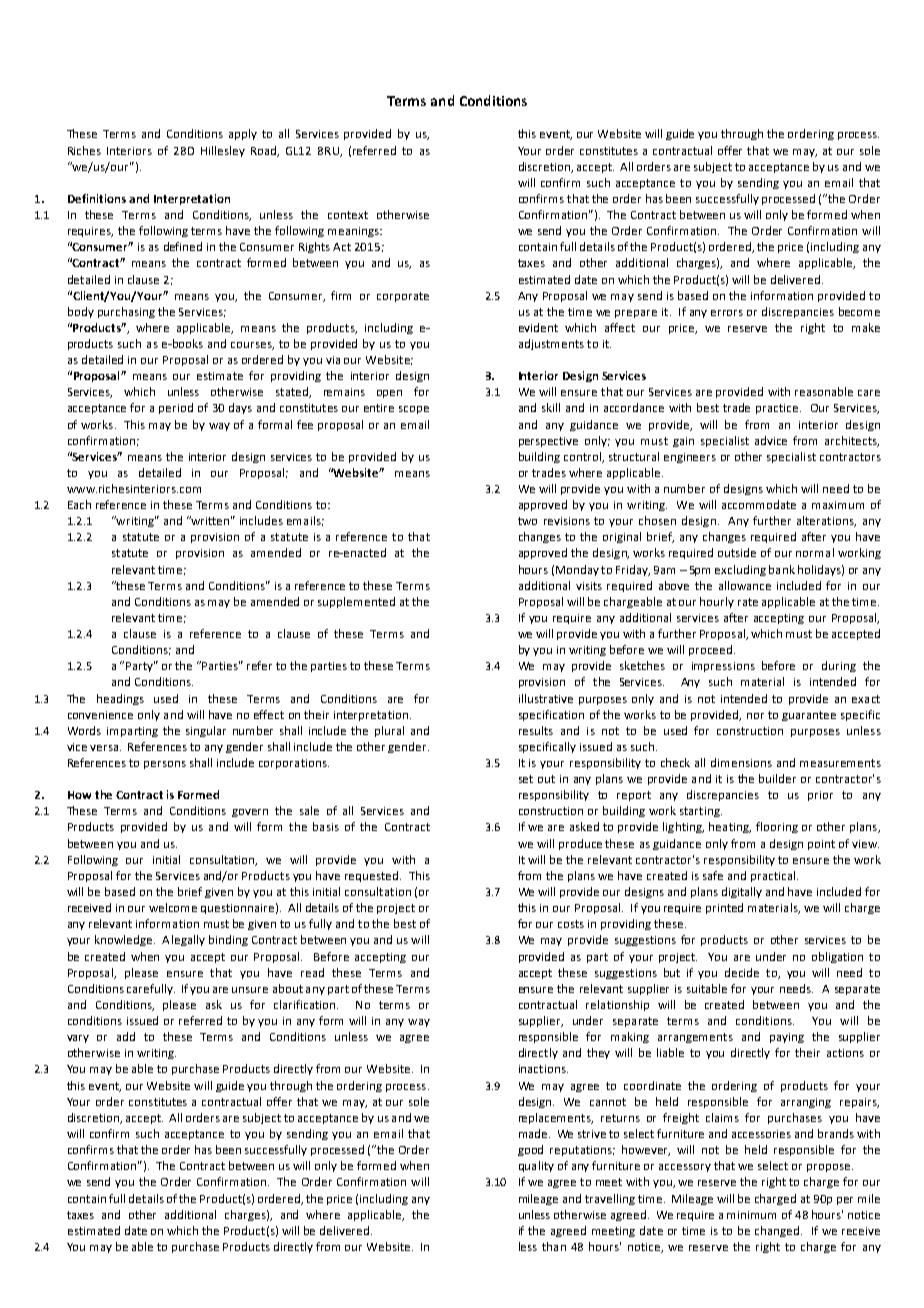 The width and height of the image is (924, 1308). What do you see at coordinates (809, 716) in the image?
I see `guarantee` at bounding box center [809, 716].
